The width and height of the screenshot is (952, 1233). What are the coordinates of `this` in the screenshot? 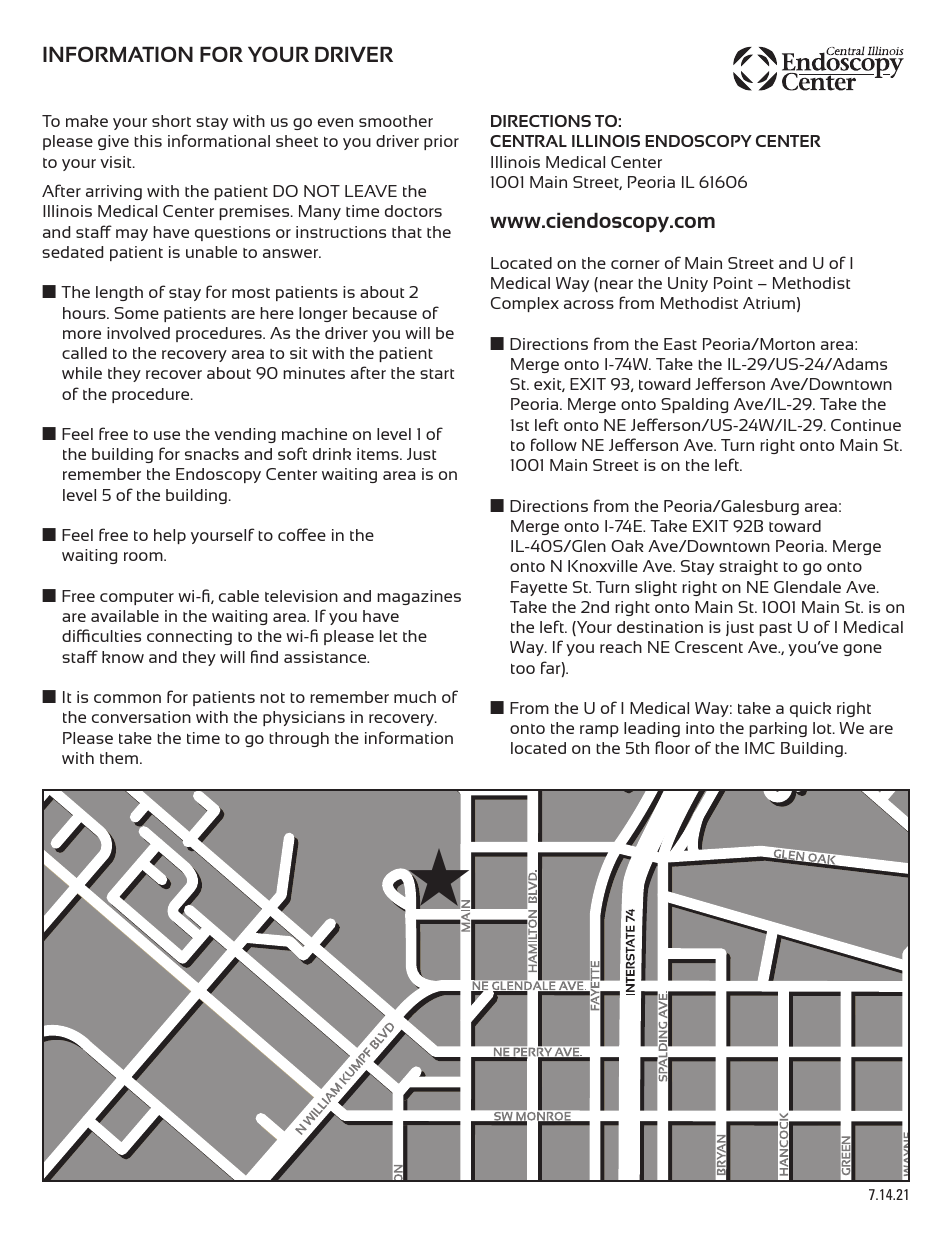 It's located at (148, 141).
